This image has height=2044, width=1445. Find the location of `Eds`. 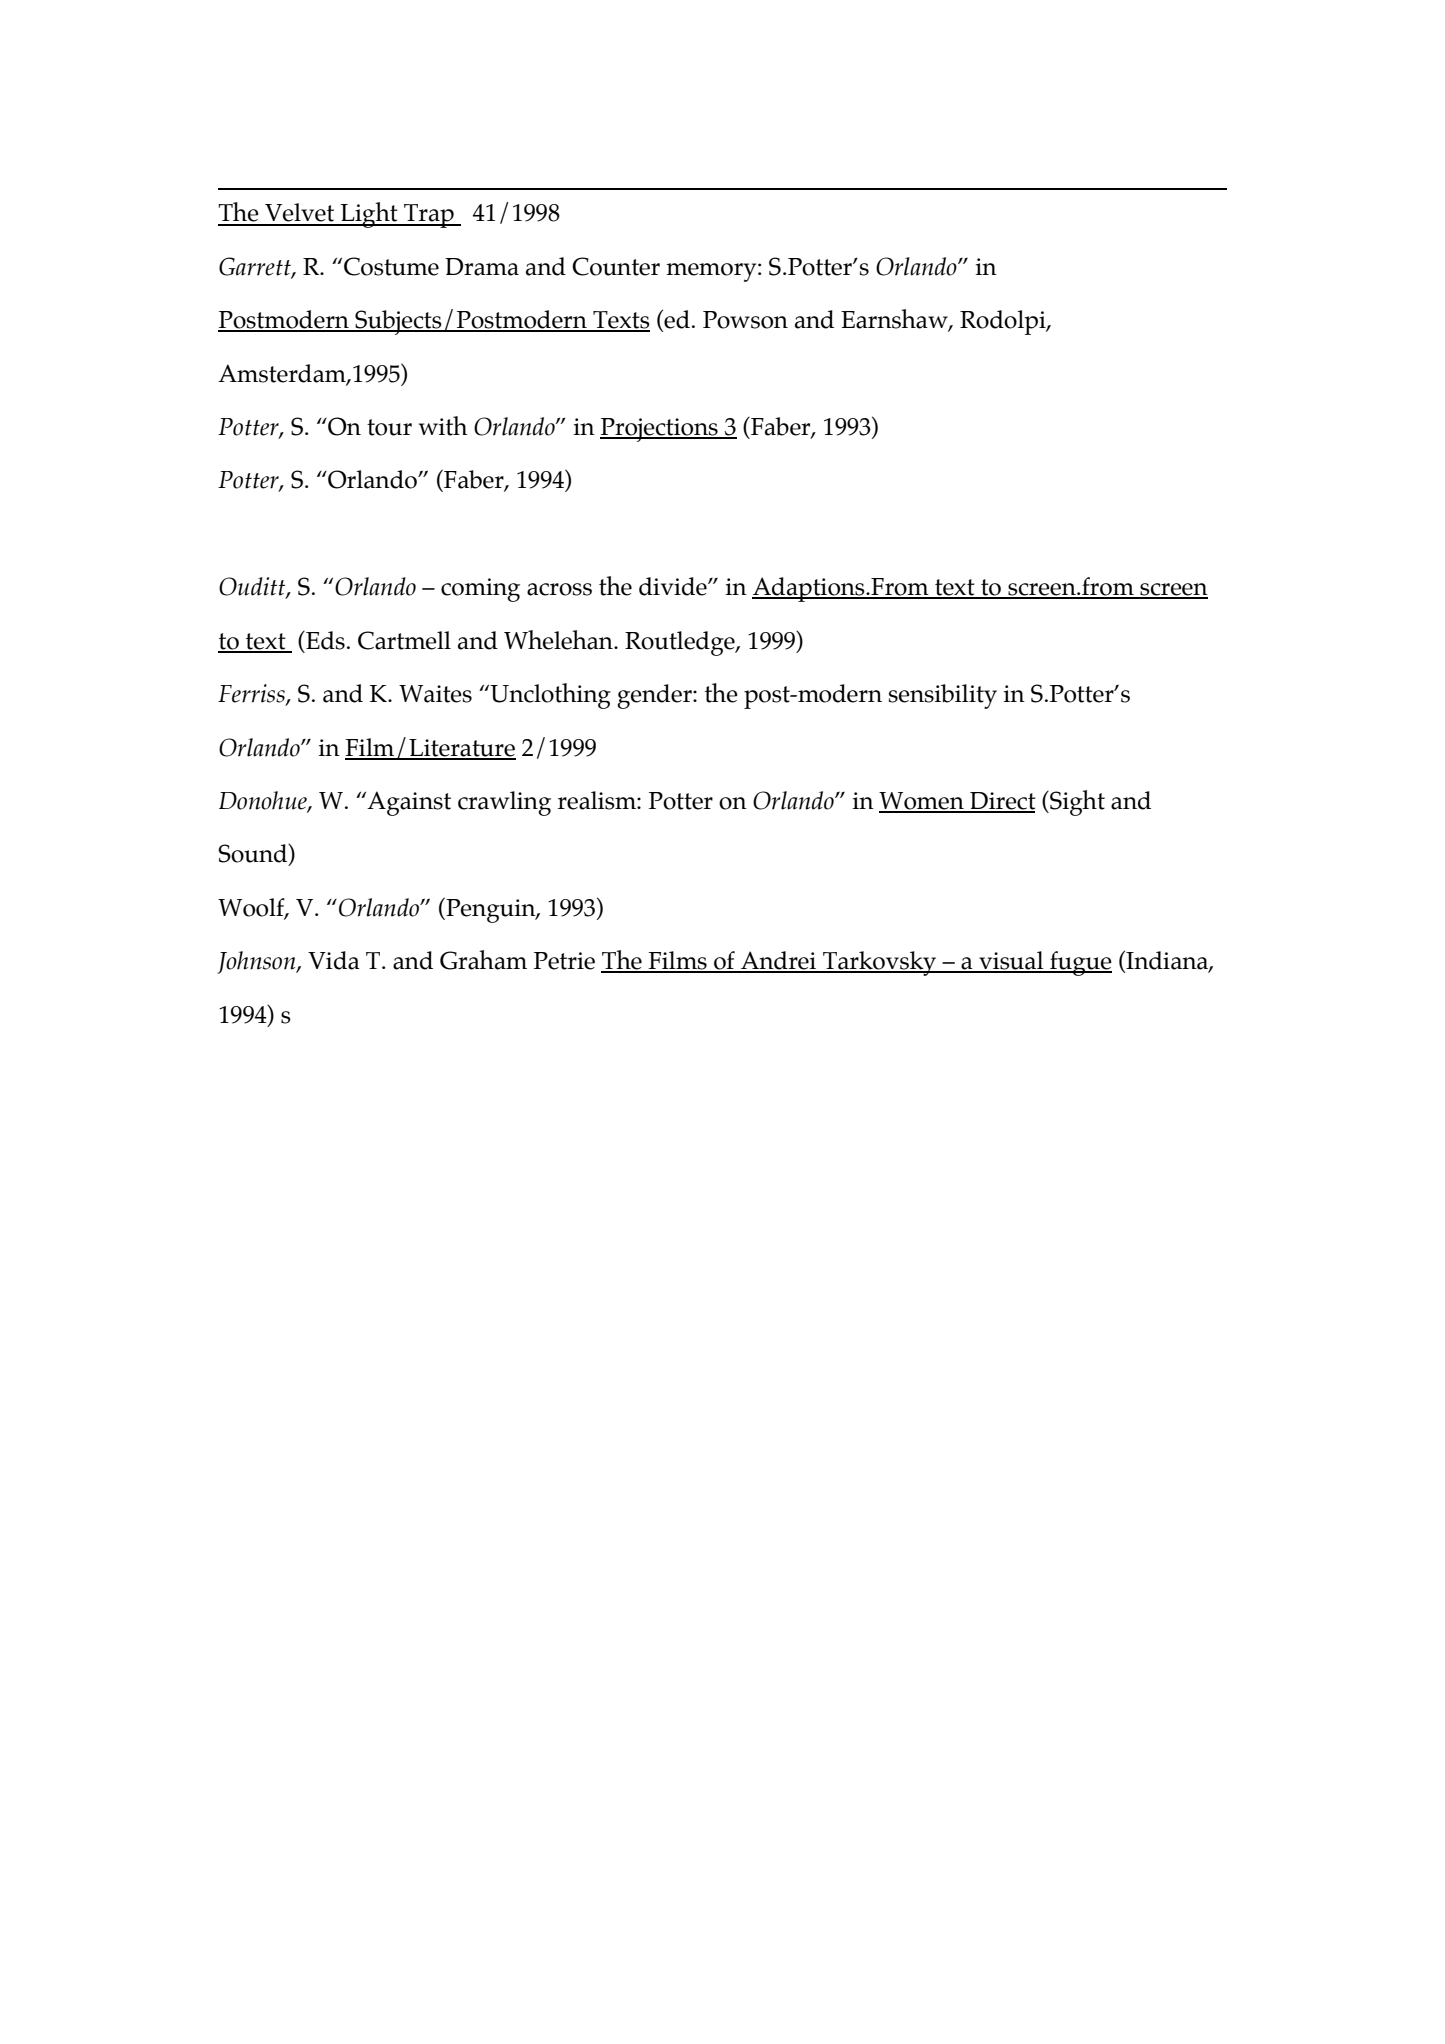

Eds is located at coordinates (324, 640).
